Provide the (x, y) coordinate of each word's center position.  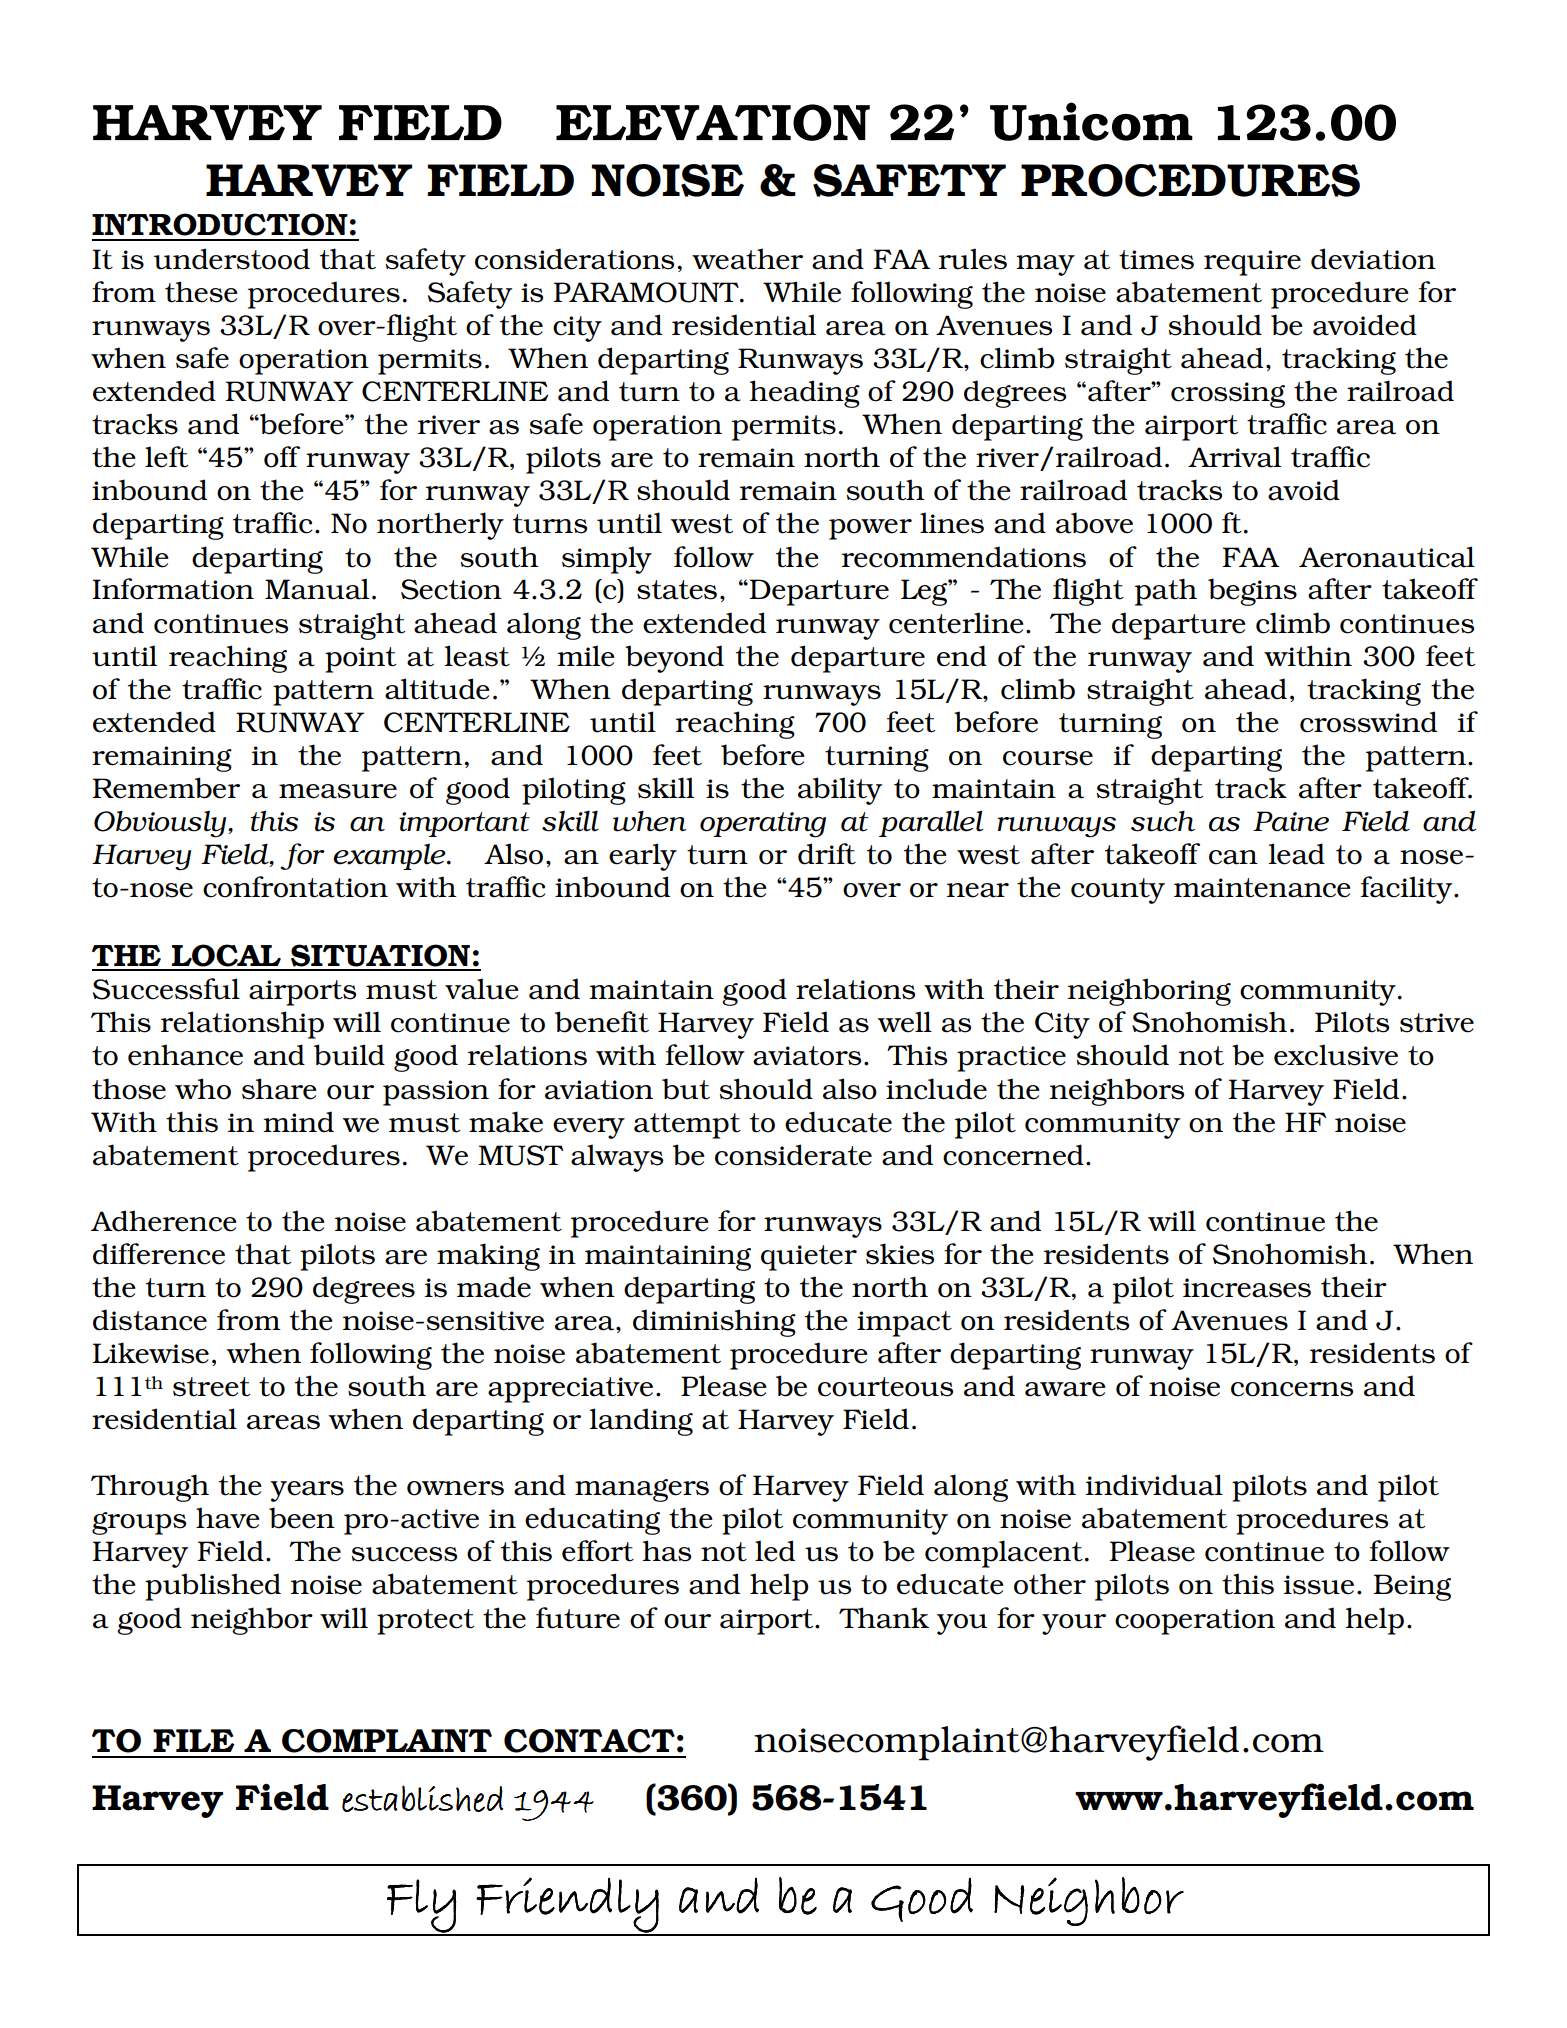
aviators (807, 1056)
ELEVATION (713, 122)
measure (338, 791)
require (1252, 263)
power (870, 529)
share (279, 1089)
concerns (1292, 1389)
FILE (194, 1740)
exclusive (1336, 1055)
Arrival (1234, 457)
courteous (885, 1387)
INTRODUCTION (220, 224)
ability (840, 791)
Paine (1291, 821)
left (166, 457)
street (211, 1387)
